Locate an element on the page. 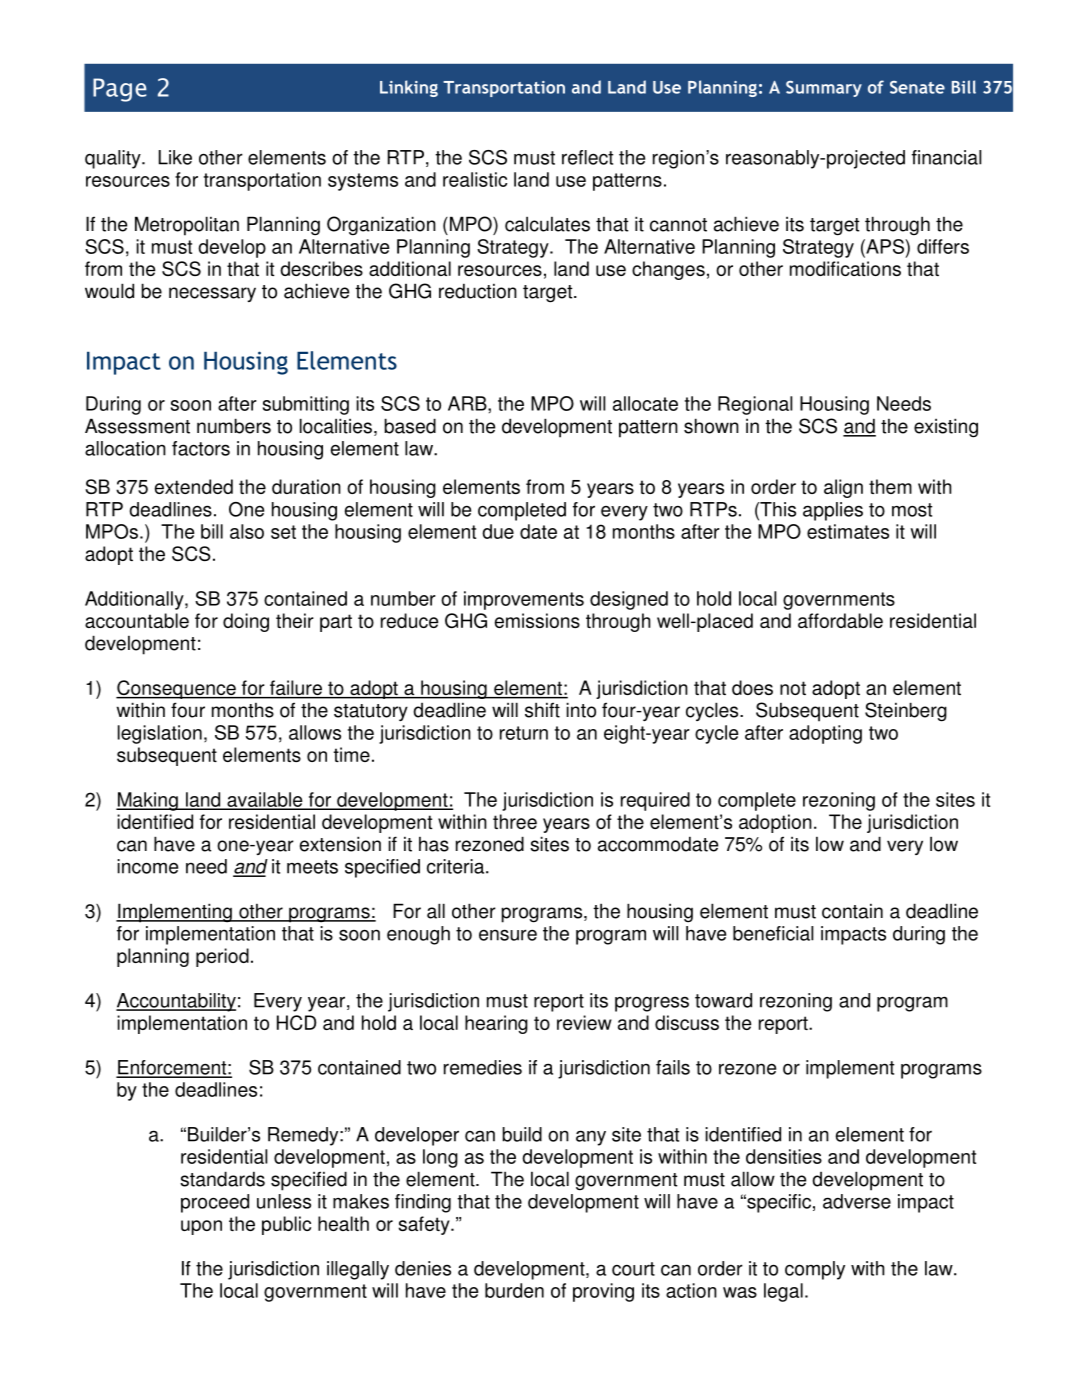 Image resolution: width=1080 pixels, height=1398 pixels. reflect is located at coordinates (587, 157).
